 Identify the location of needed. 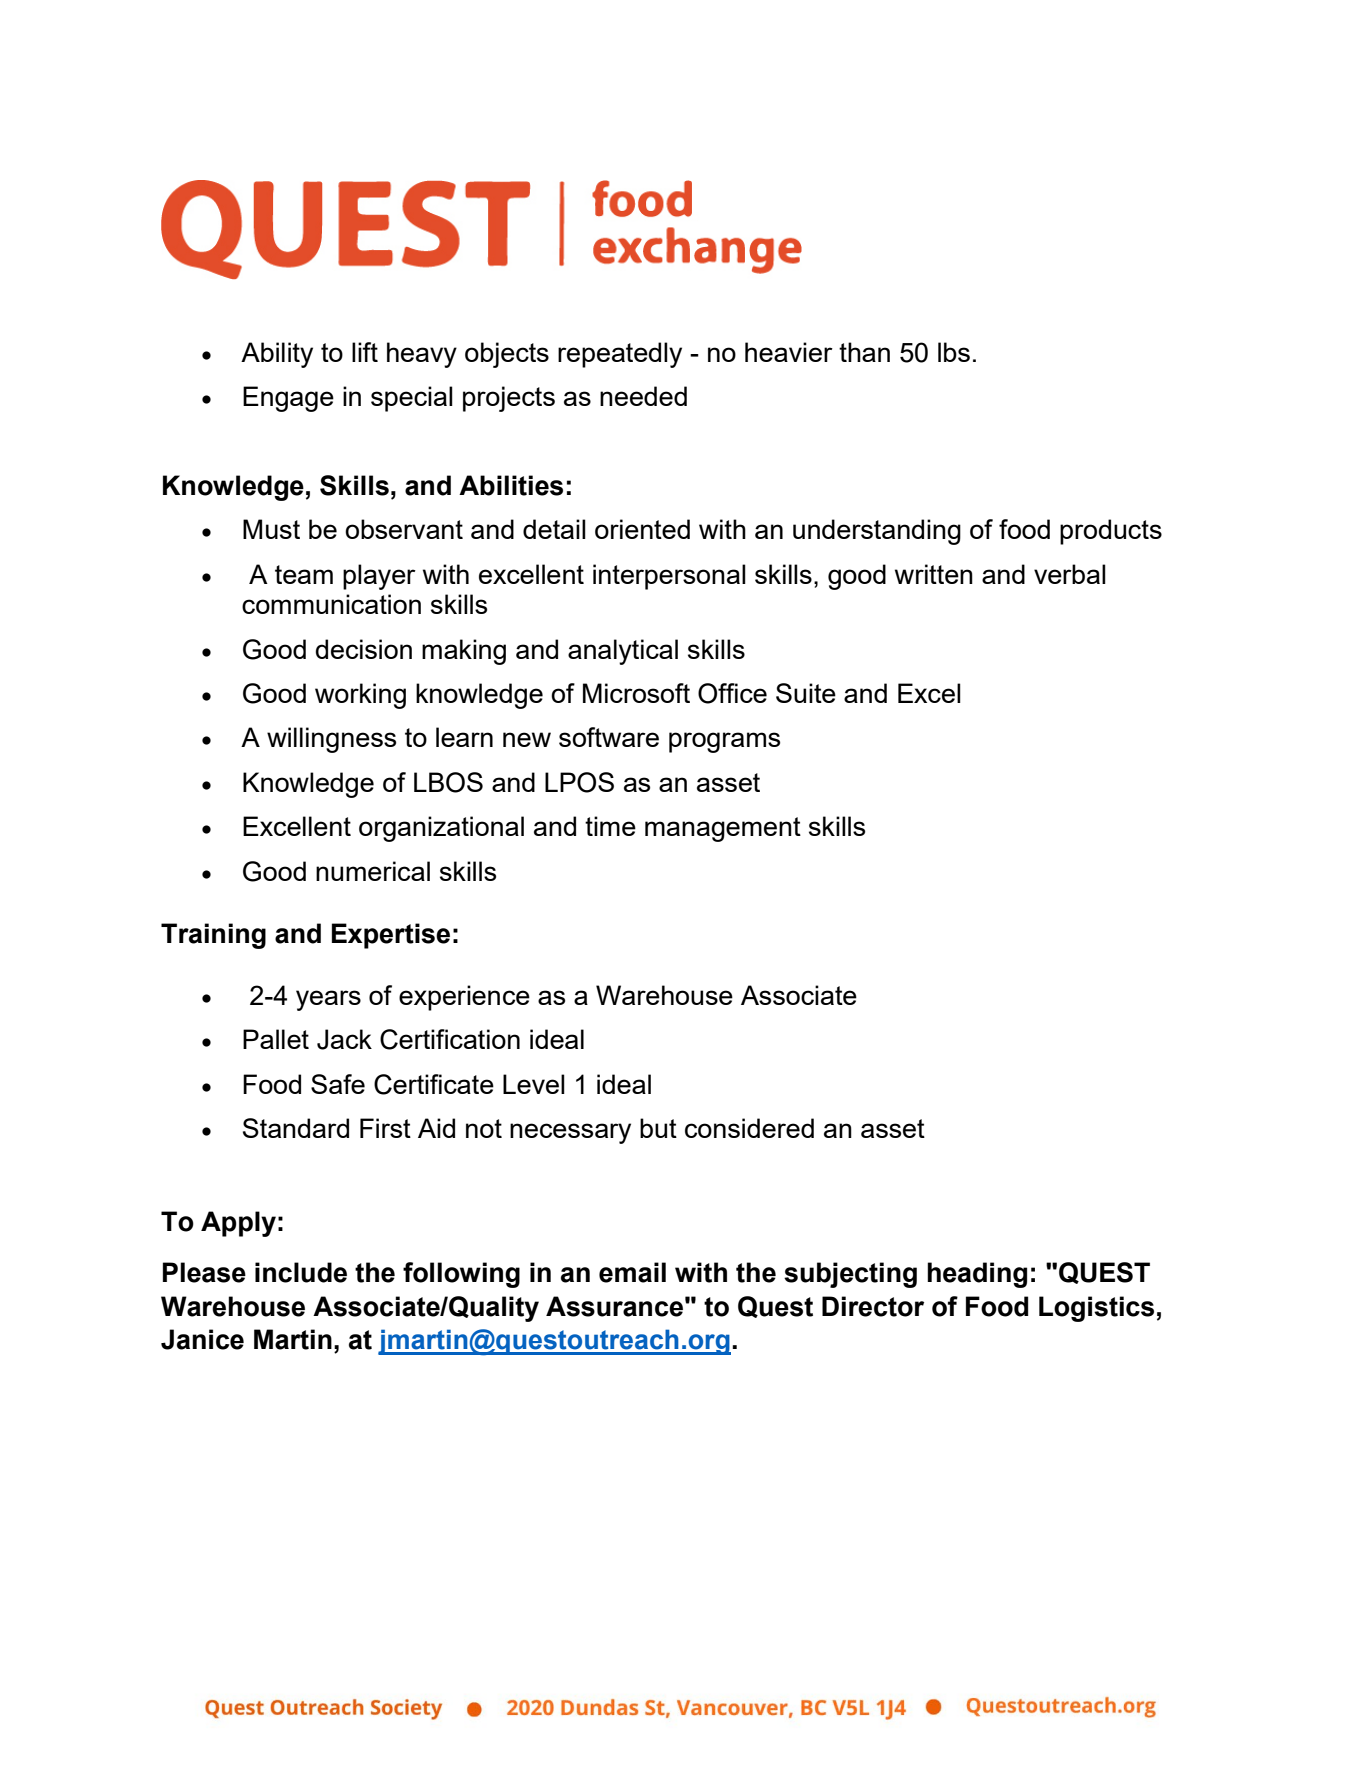
(643, 396).
